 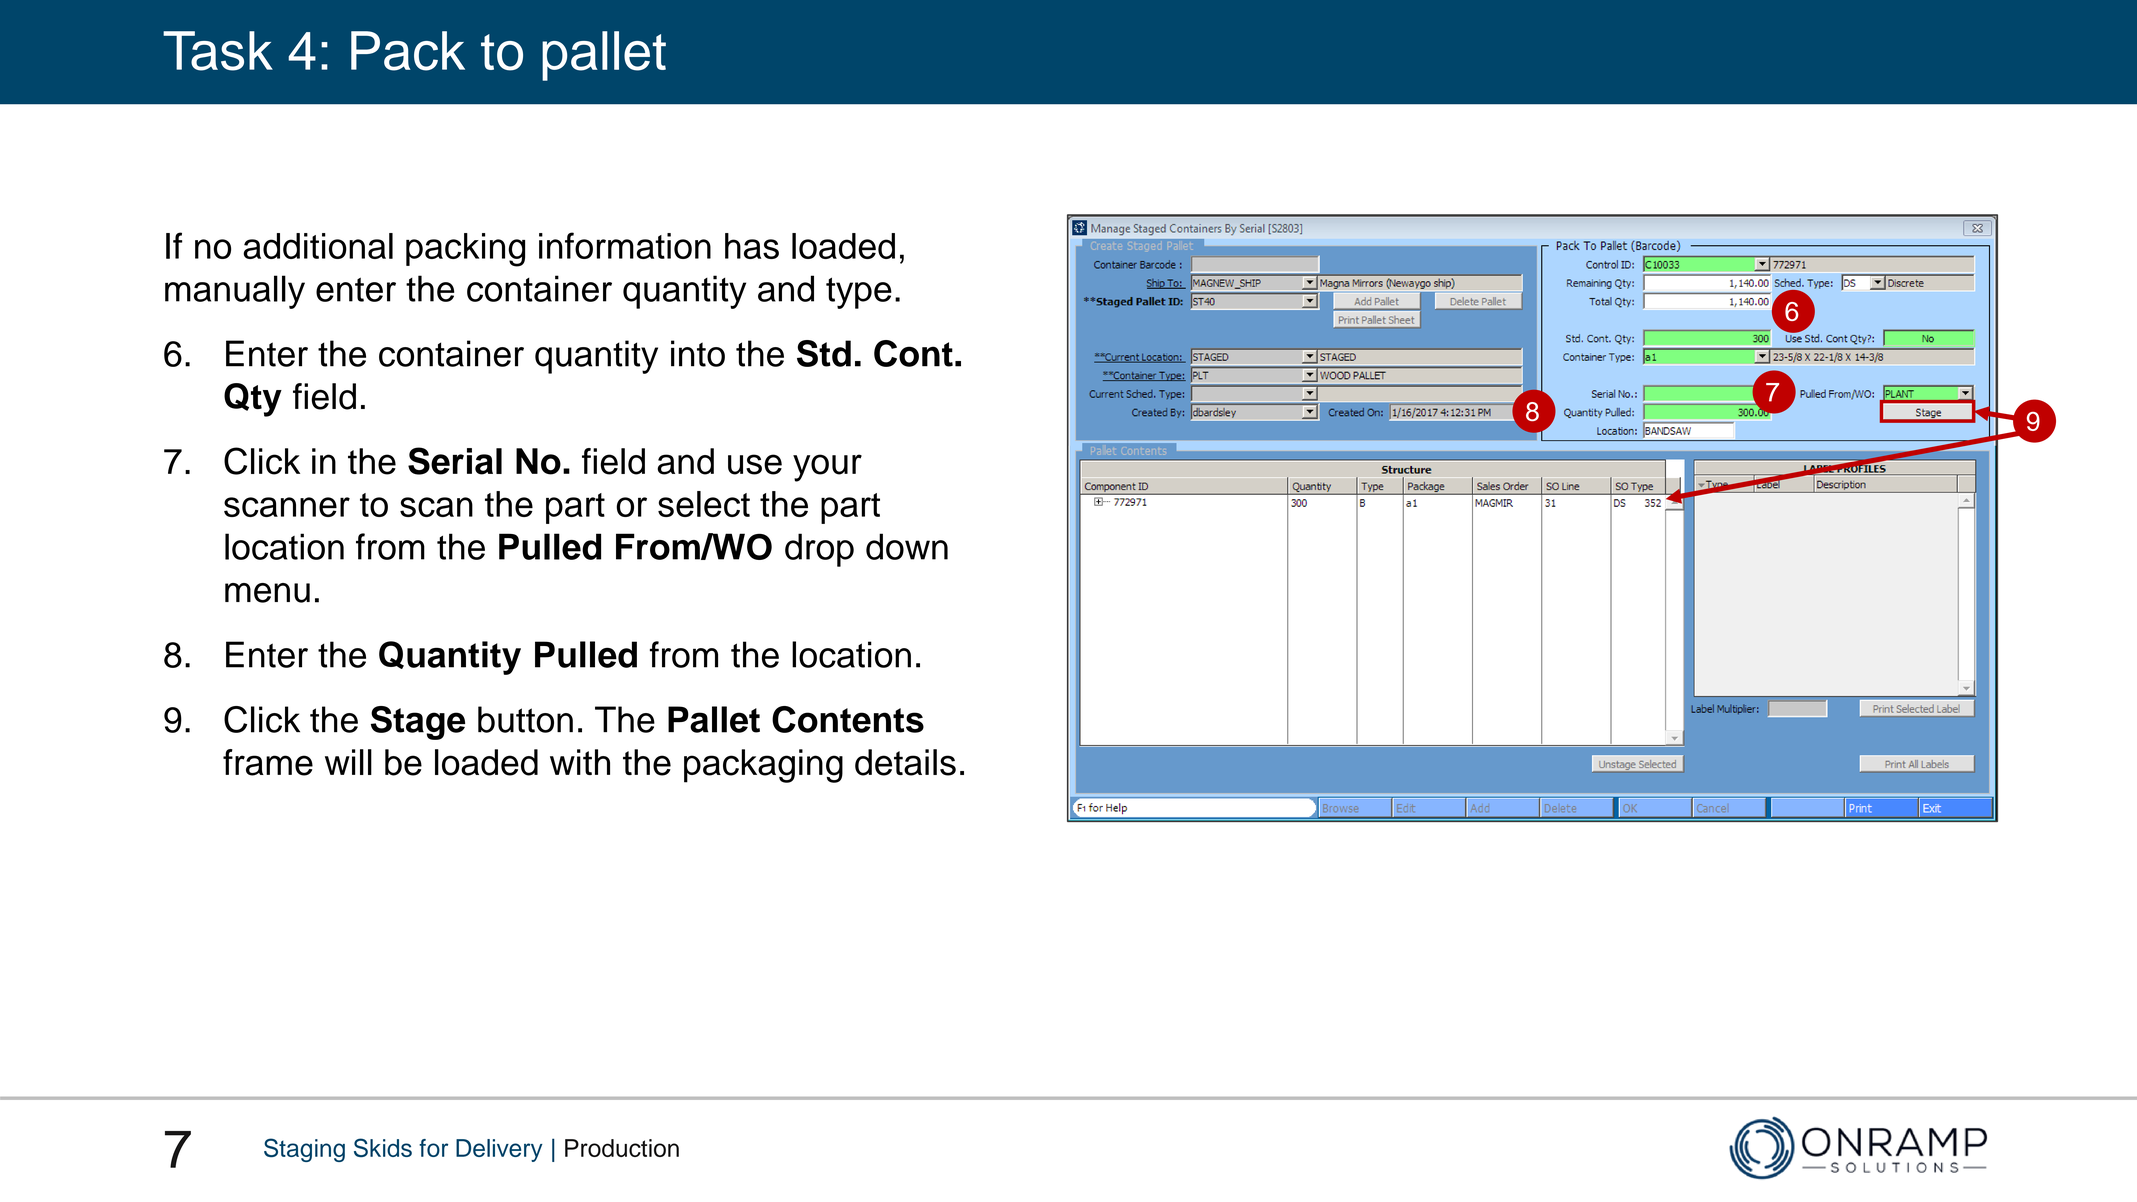 I want to click on Production, so click(x=622, y=1148).
